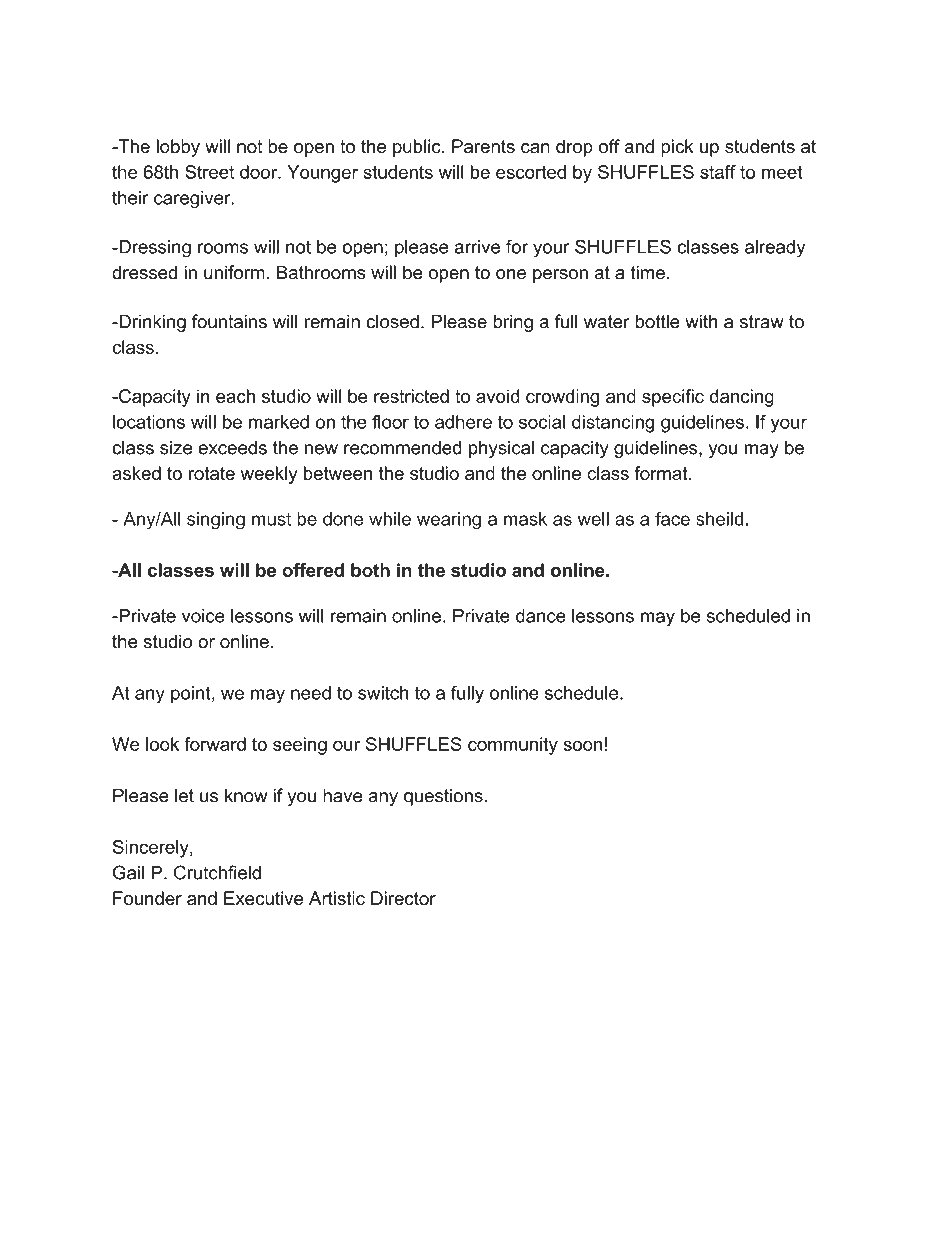  Describe the element at coordinates (216, 521) in the screenshot. I see `singing` at that location.
